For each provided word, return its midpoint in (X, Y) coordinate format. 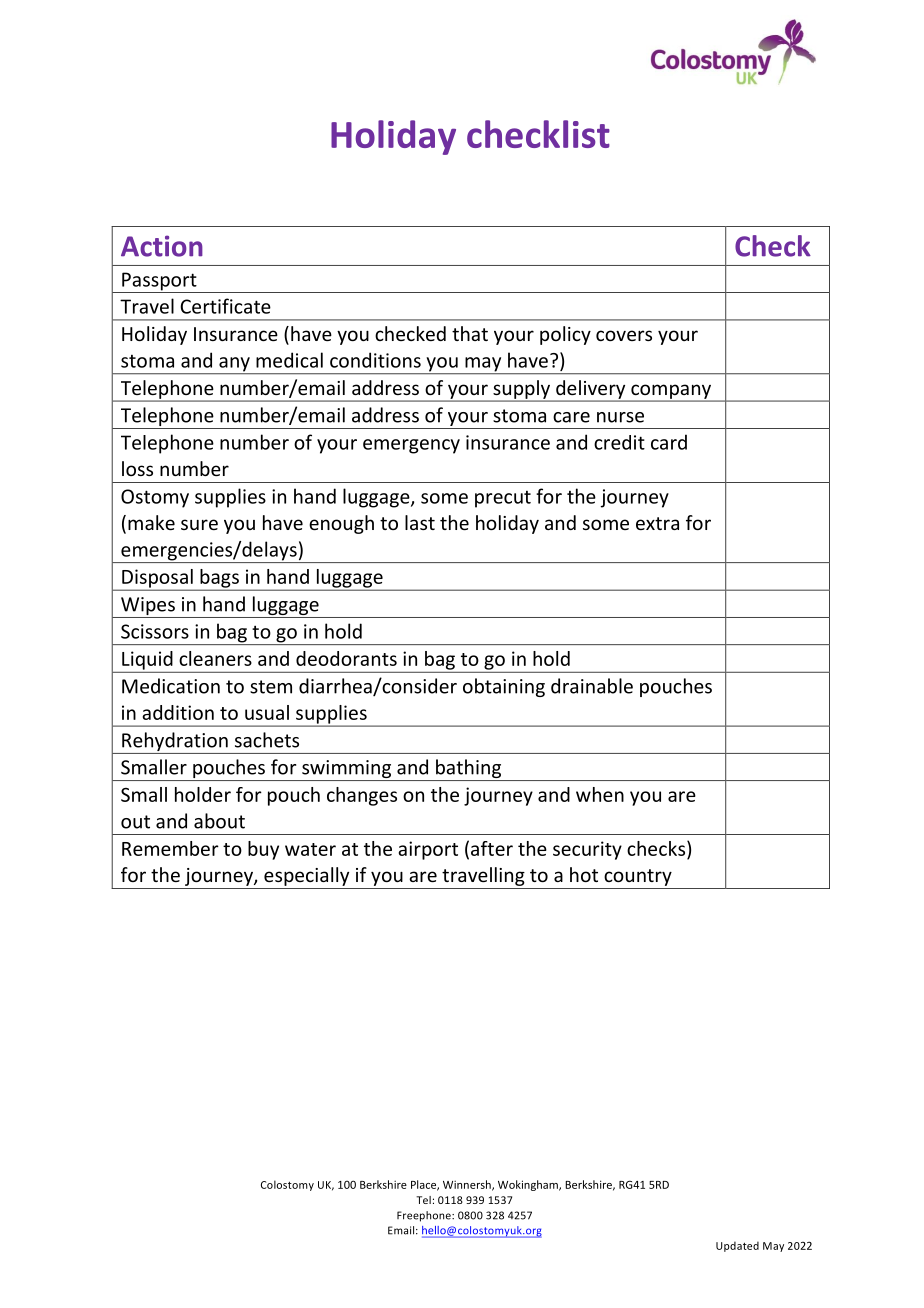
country (638, 877)
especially (306, 876)
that (470, 333)
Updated (737, 1246)
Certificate (225, 306)
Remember (170, 848)
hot (584, 874)
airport (428, 850)
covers (624, 335)
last (420, 522)
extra (657, 523)
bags (219, 579)
